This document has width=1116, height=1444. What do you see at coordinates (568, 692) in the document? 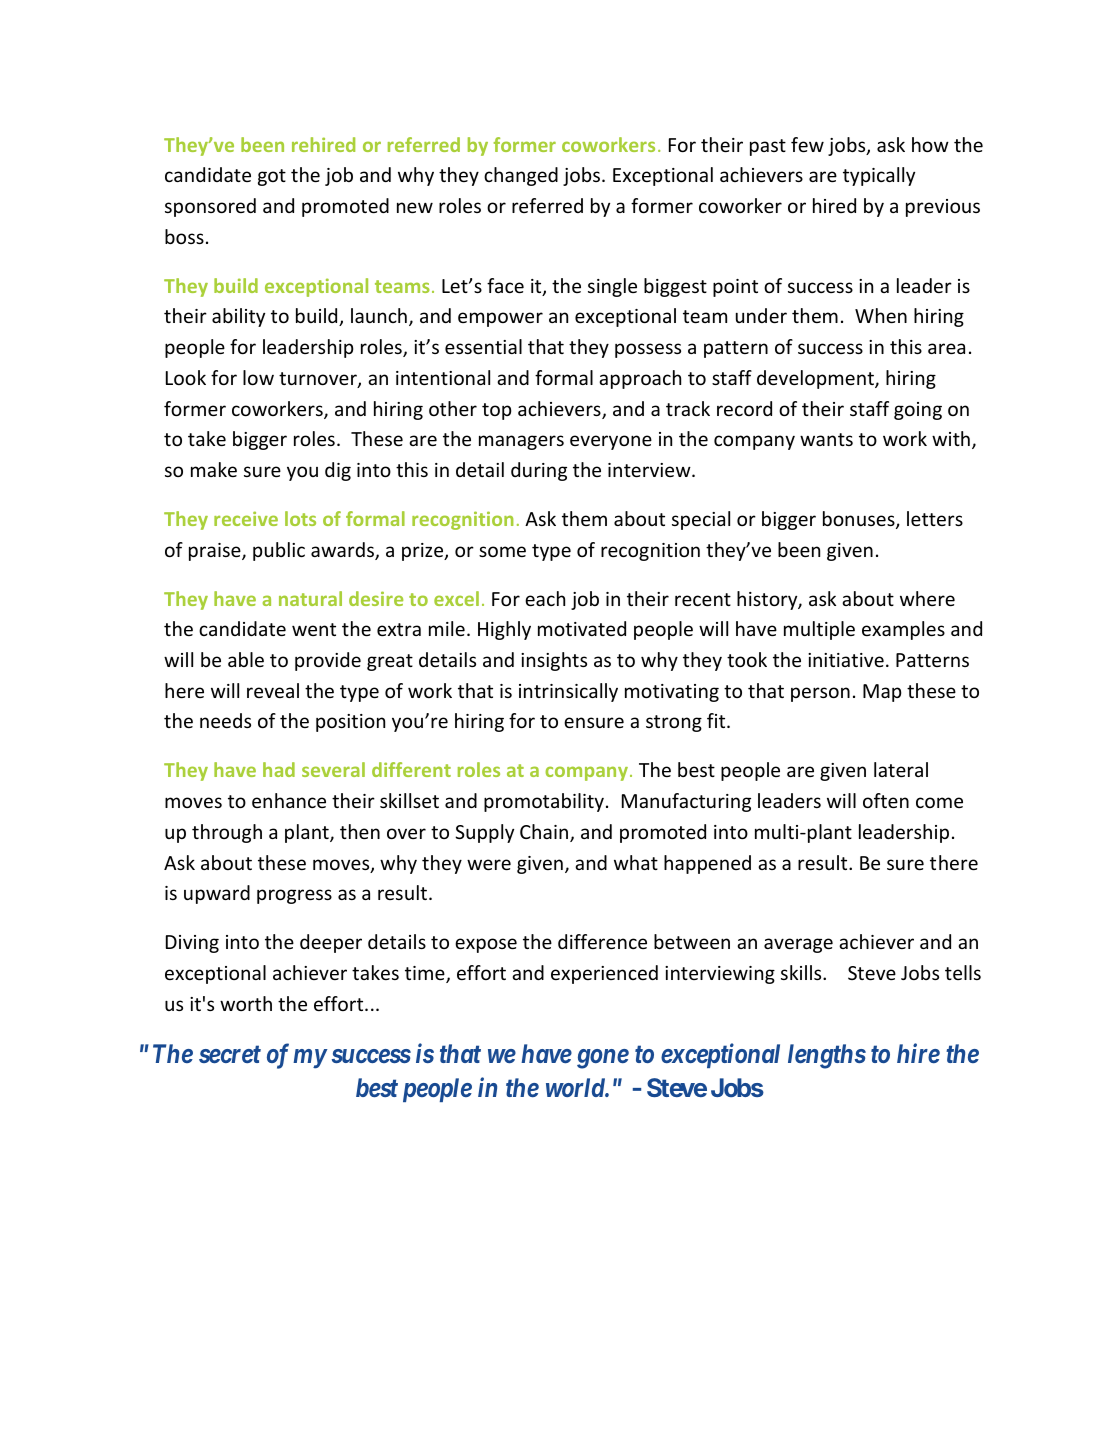
I see `intrinsically` at bounding box center [568, 692].
